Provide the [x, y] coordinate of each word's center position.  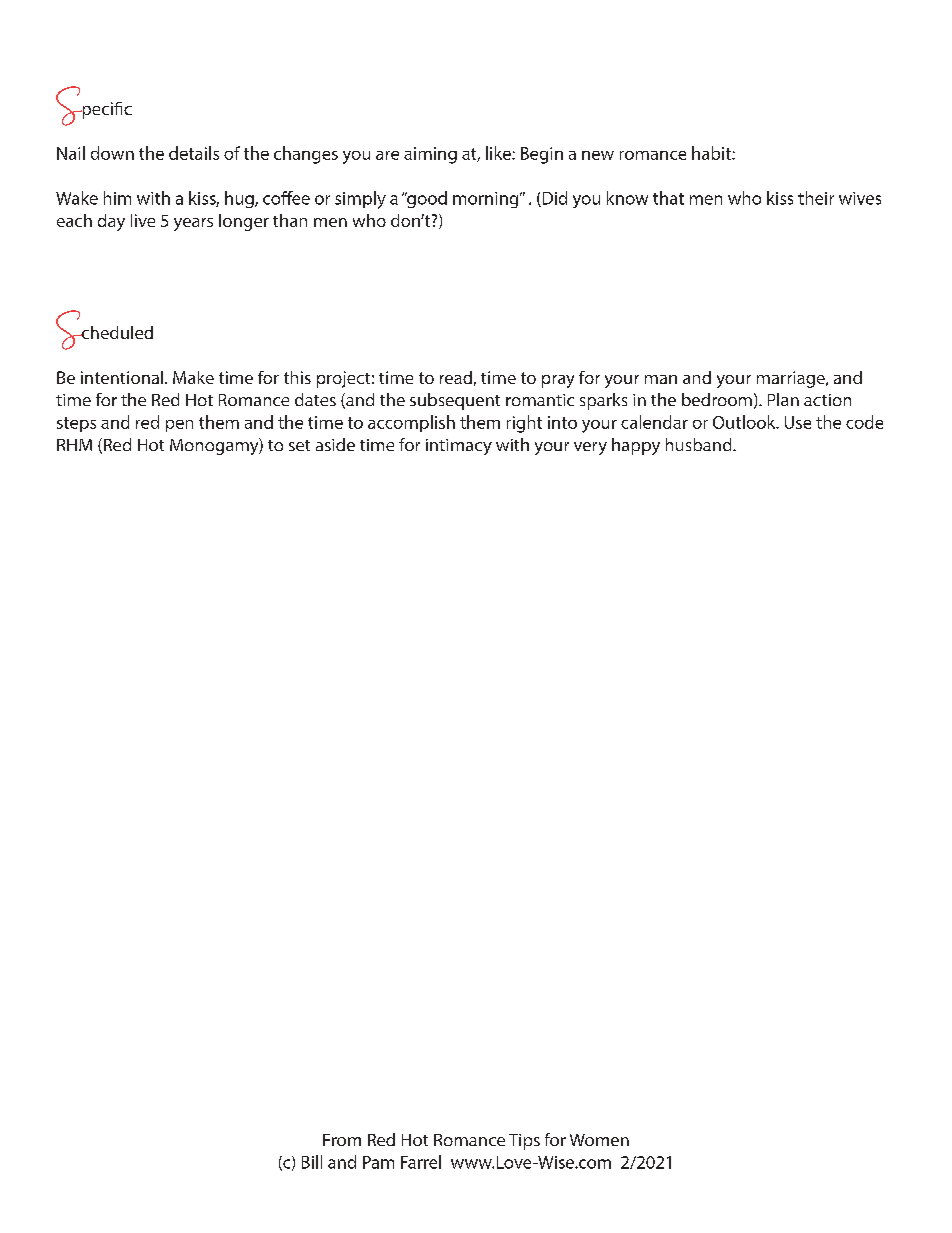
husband [700, 444]
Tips [524, 1142]
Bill [312, 1162]
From [342, 1140]
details [194, 153]
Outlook [745, 422]
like [499, 153]
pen [179, 426]
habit [712, 153]
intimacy [459, 447]
